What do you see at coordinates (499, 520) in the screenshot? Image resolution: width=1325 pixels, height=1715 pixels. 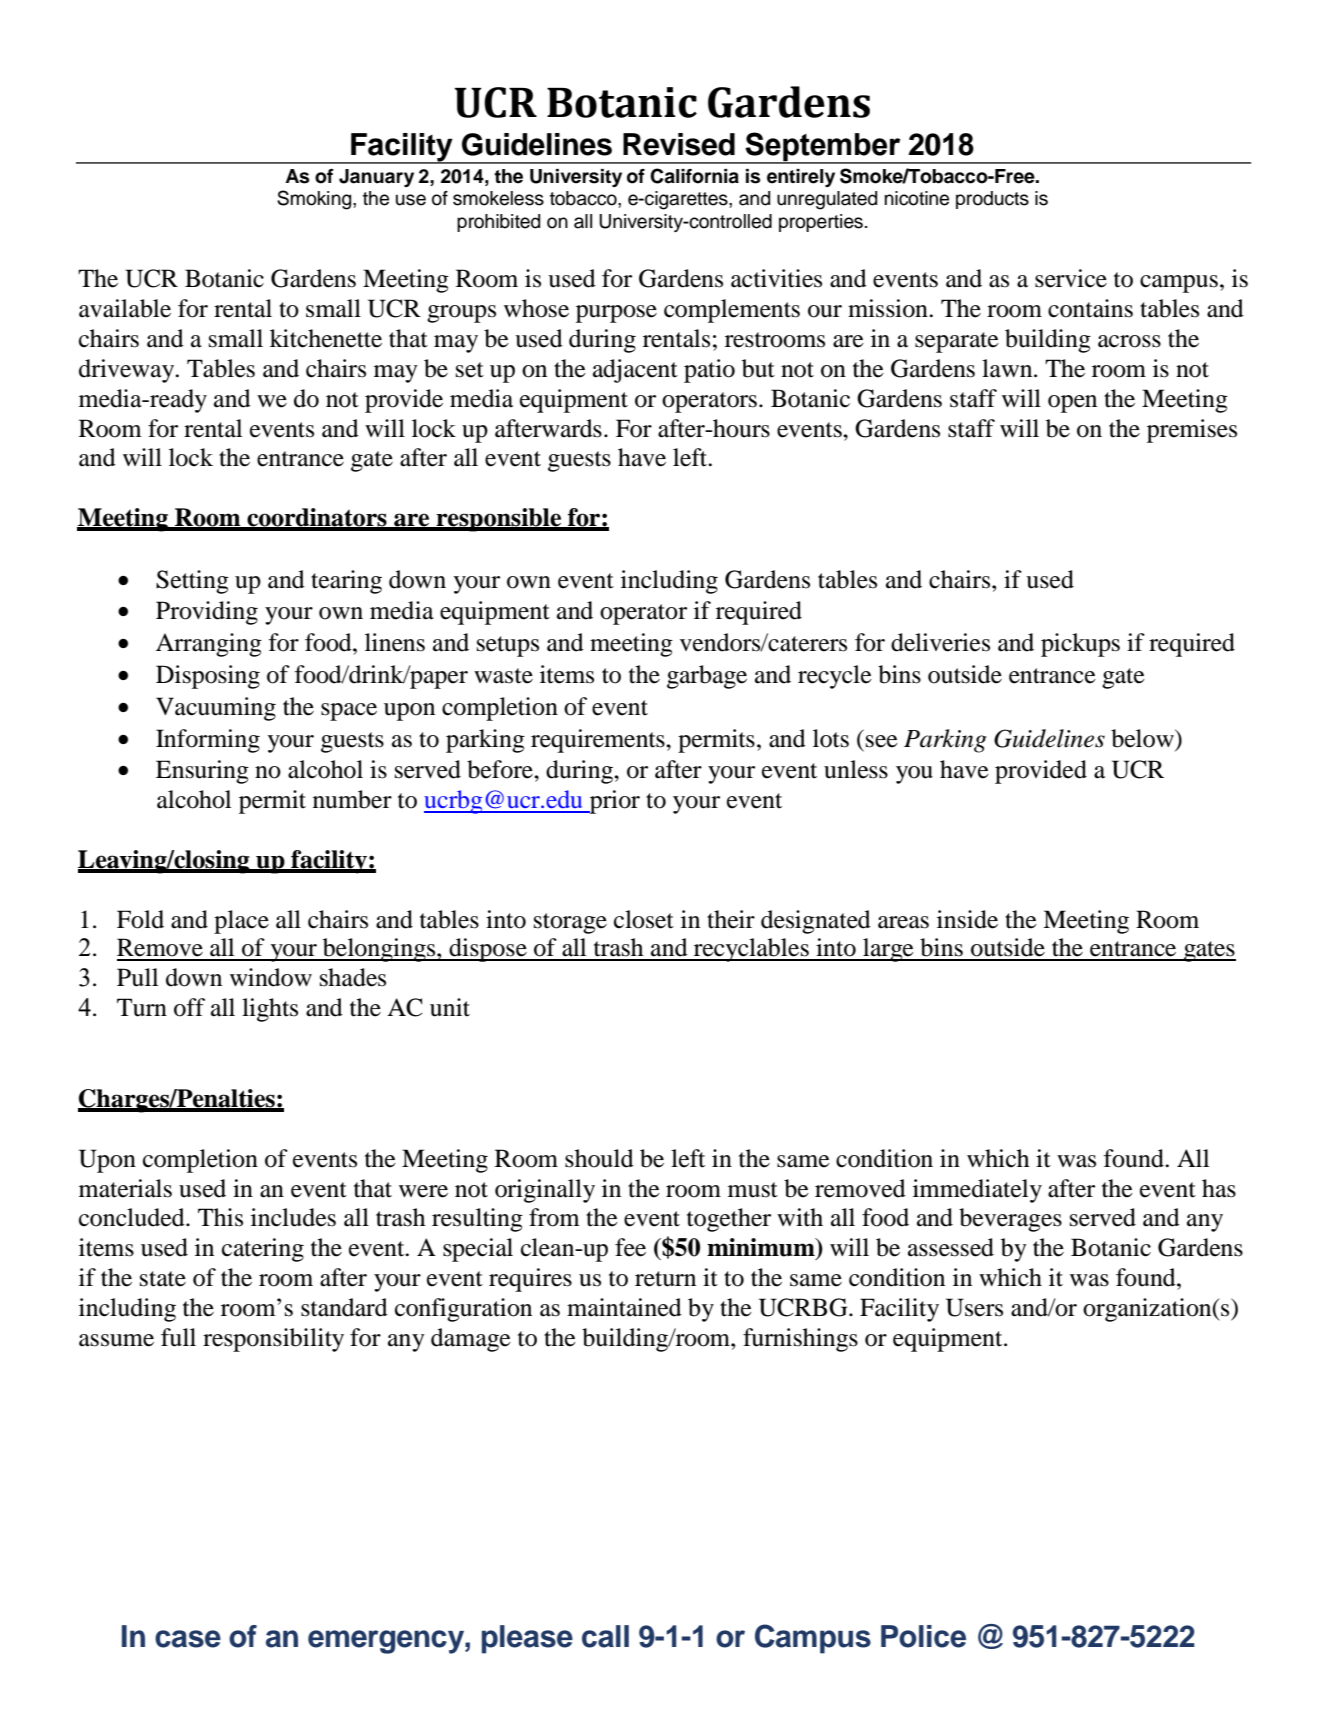 I see `responsible` at bounding box center [499, 520].
